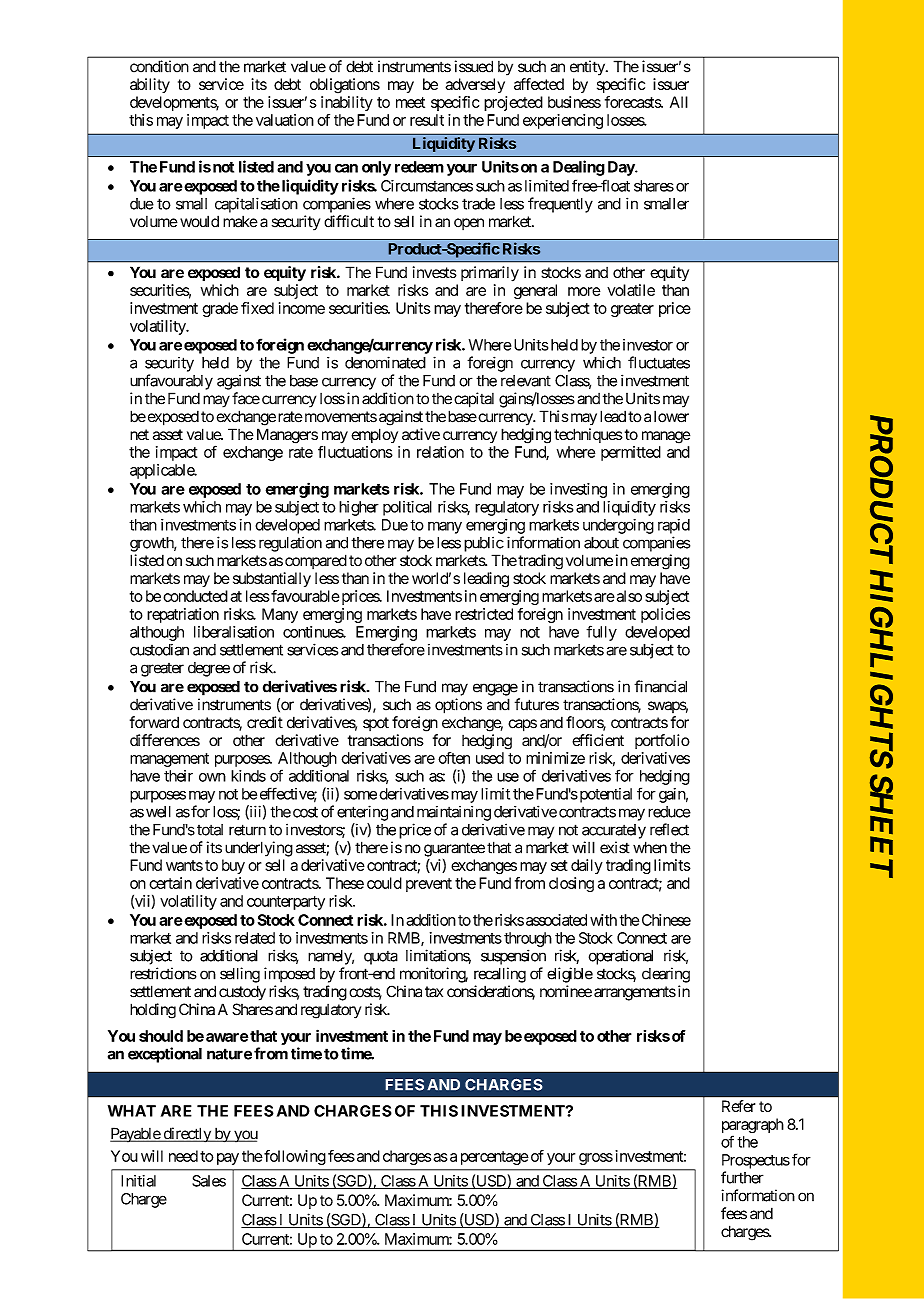 Image resolution: width=924 pixels, height=1308 pixels. What do you see at coordinates (669, 812) in the image?
I see `reduce` at bounding box center [669, 812].
